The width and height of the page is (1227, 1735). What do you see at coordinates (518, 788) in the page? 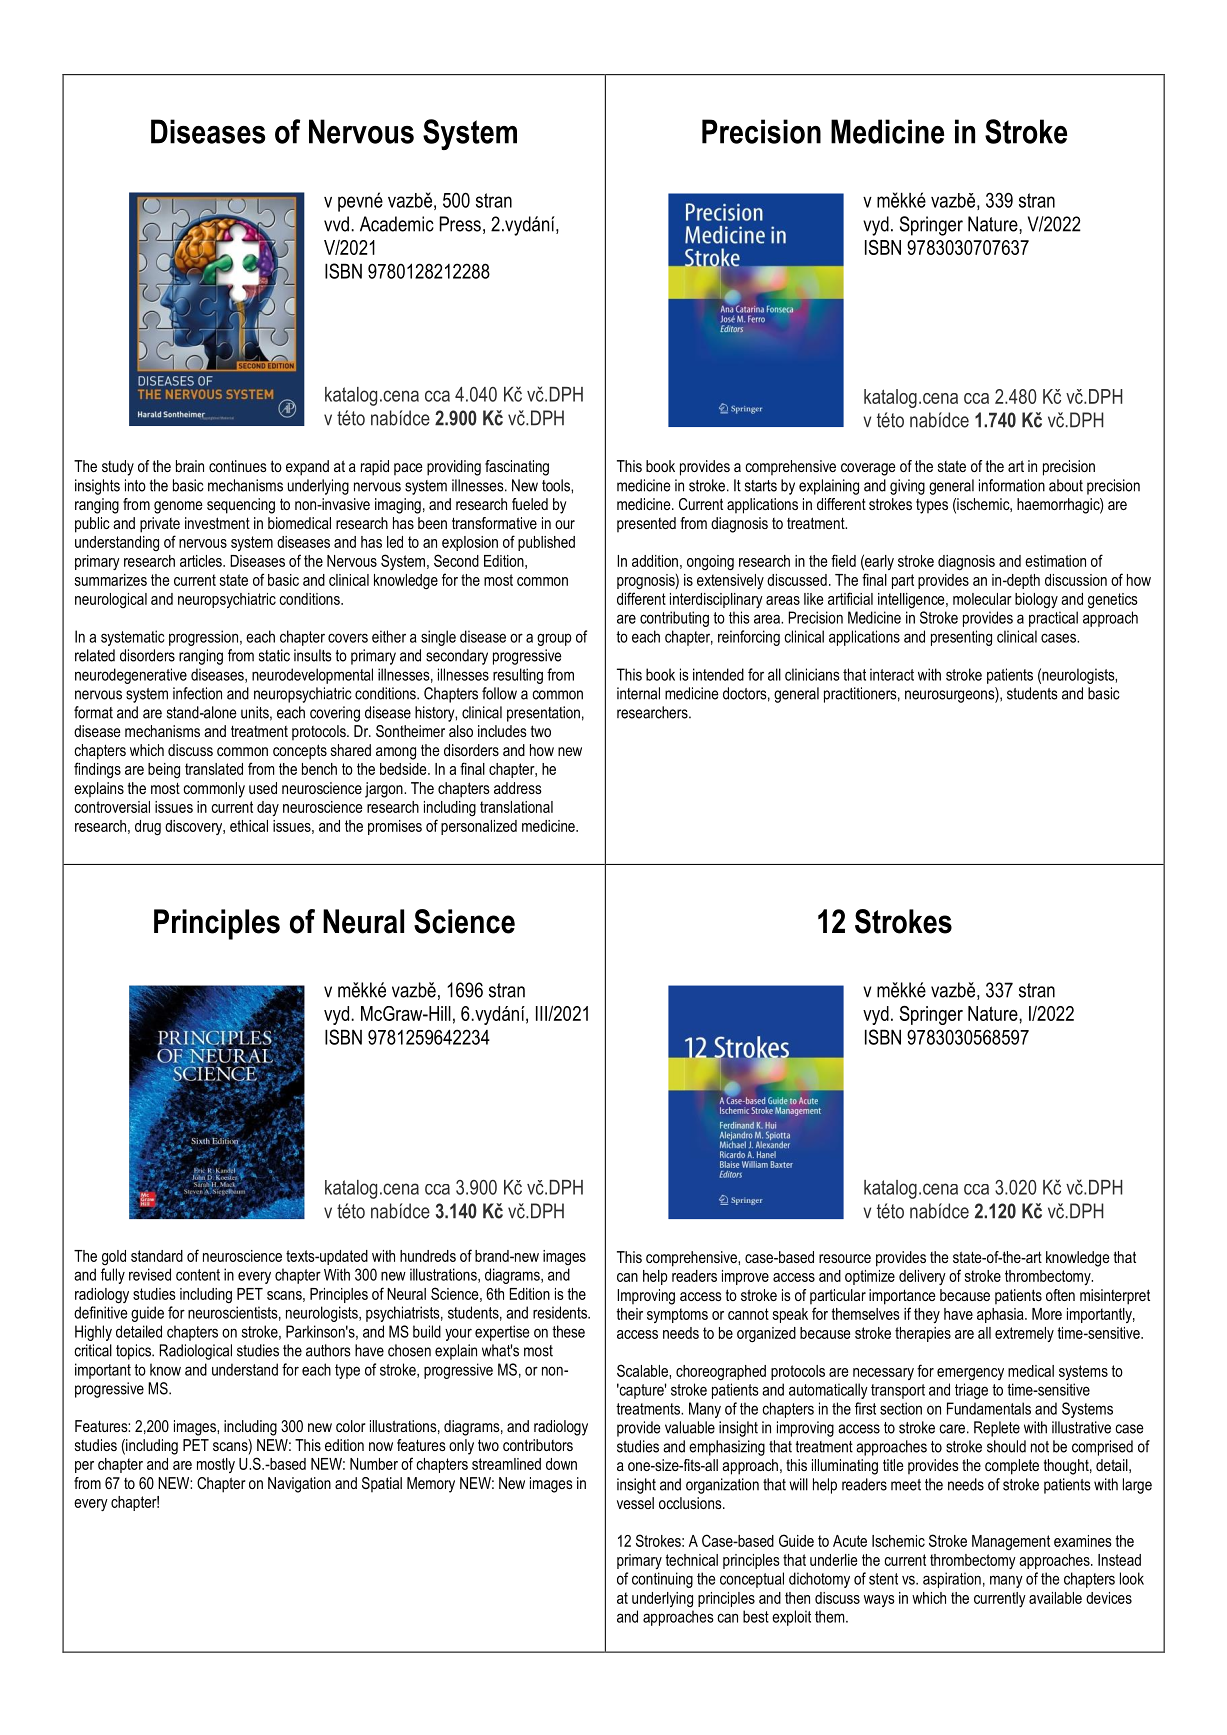
I see `address` at bounding box center [518, 788].
